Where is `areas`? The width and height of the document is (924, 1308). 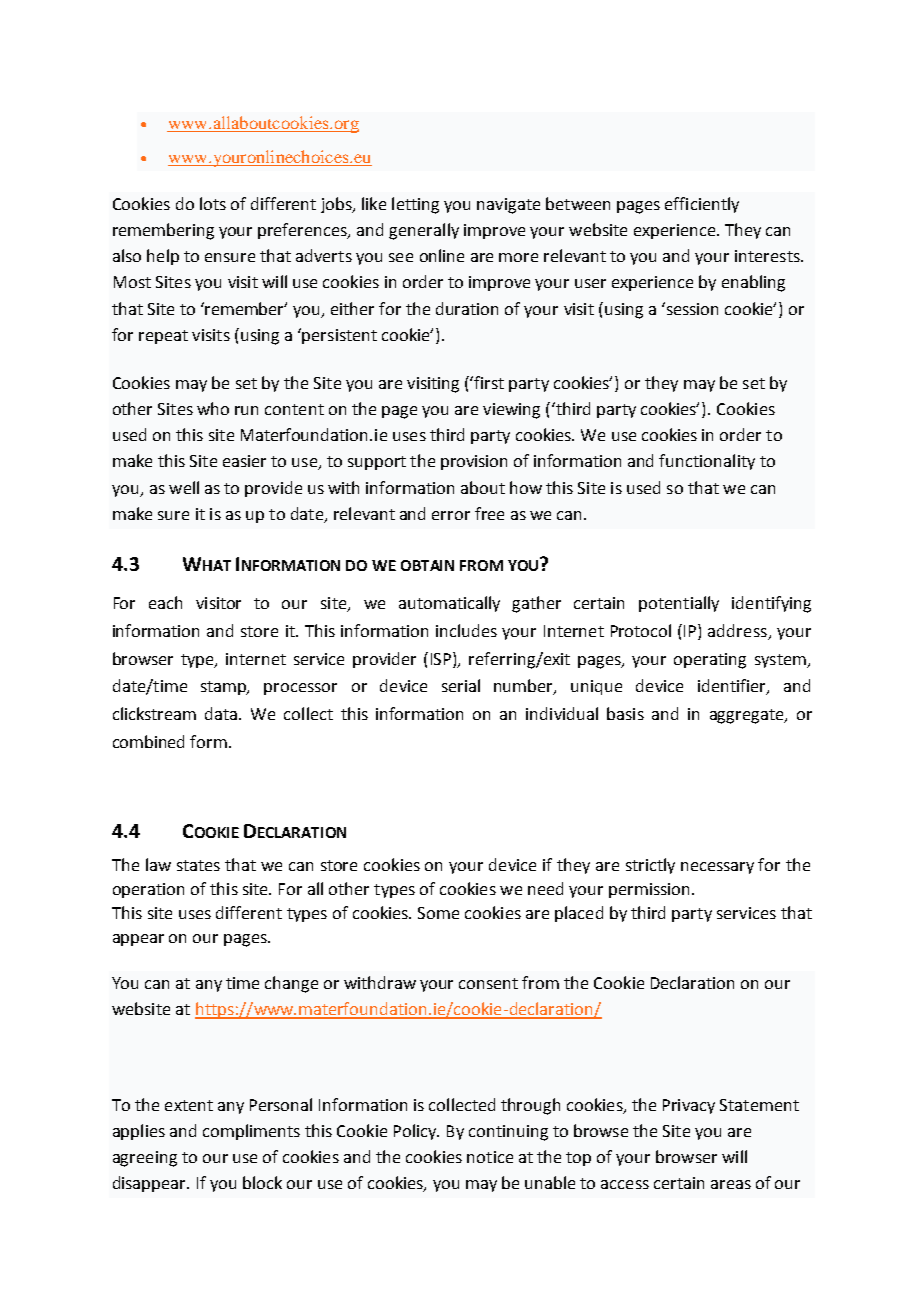 areas is located at coordinates (731, 1184).
